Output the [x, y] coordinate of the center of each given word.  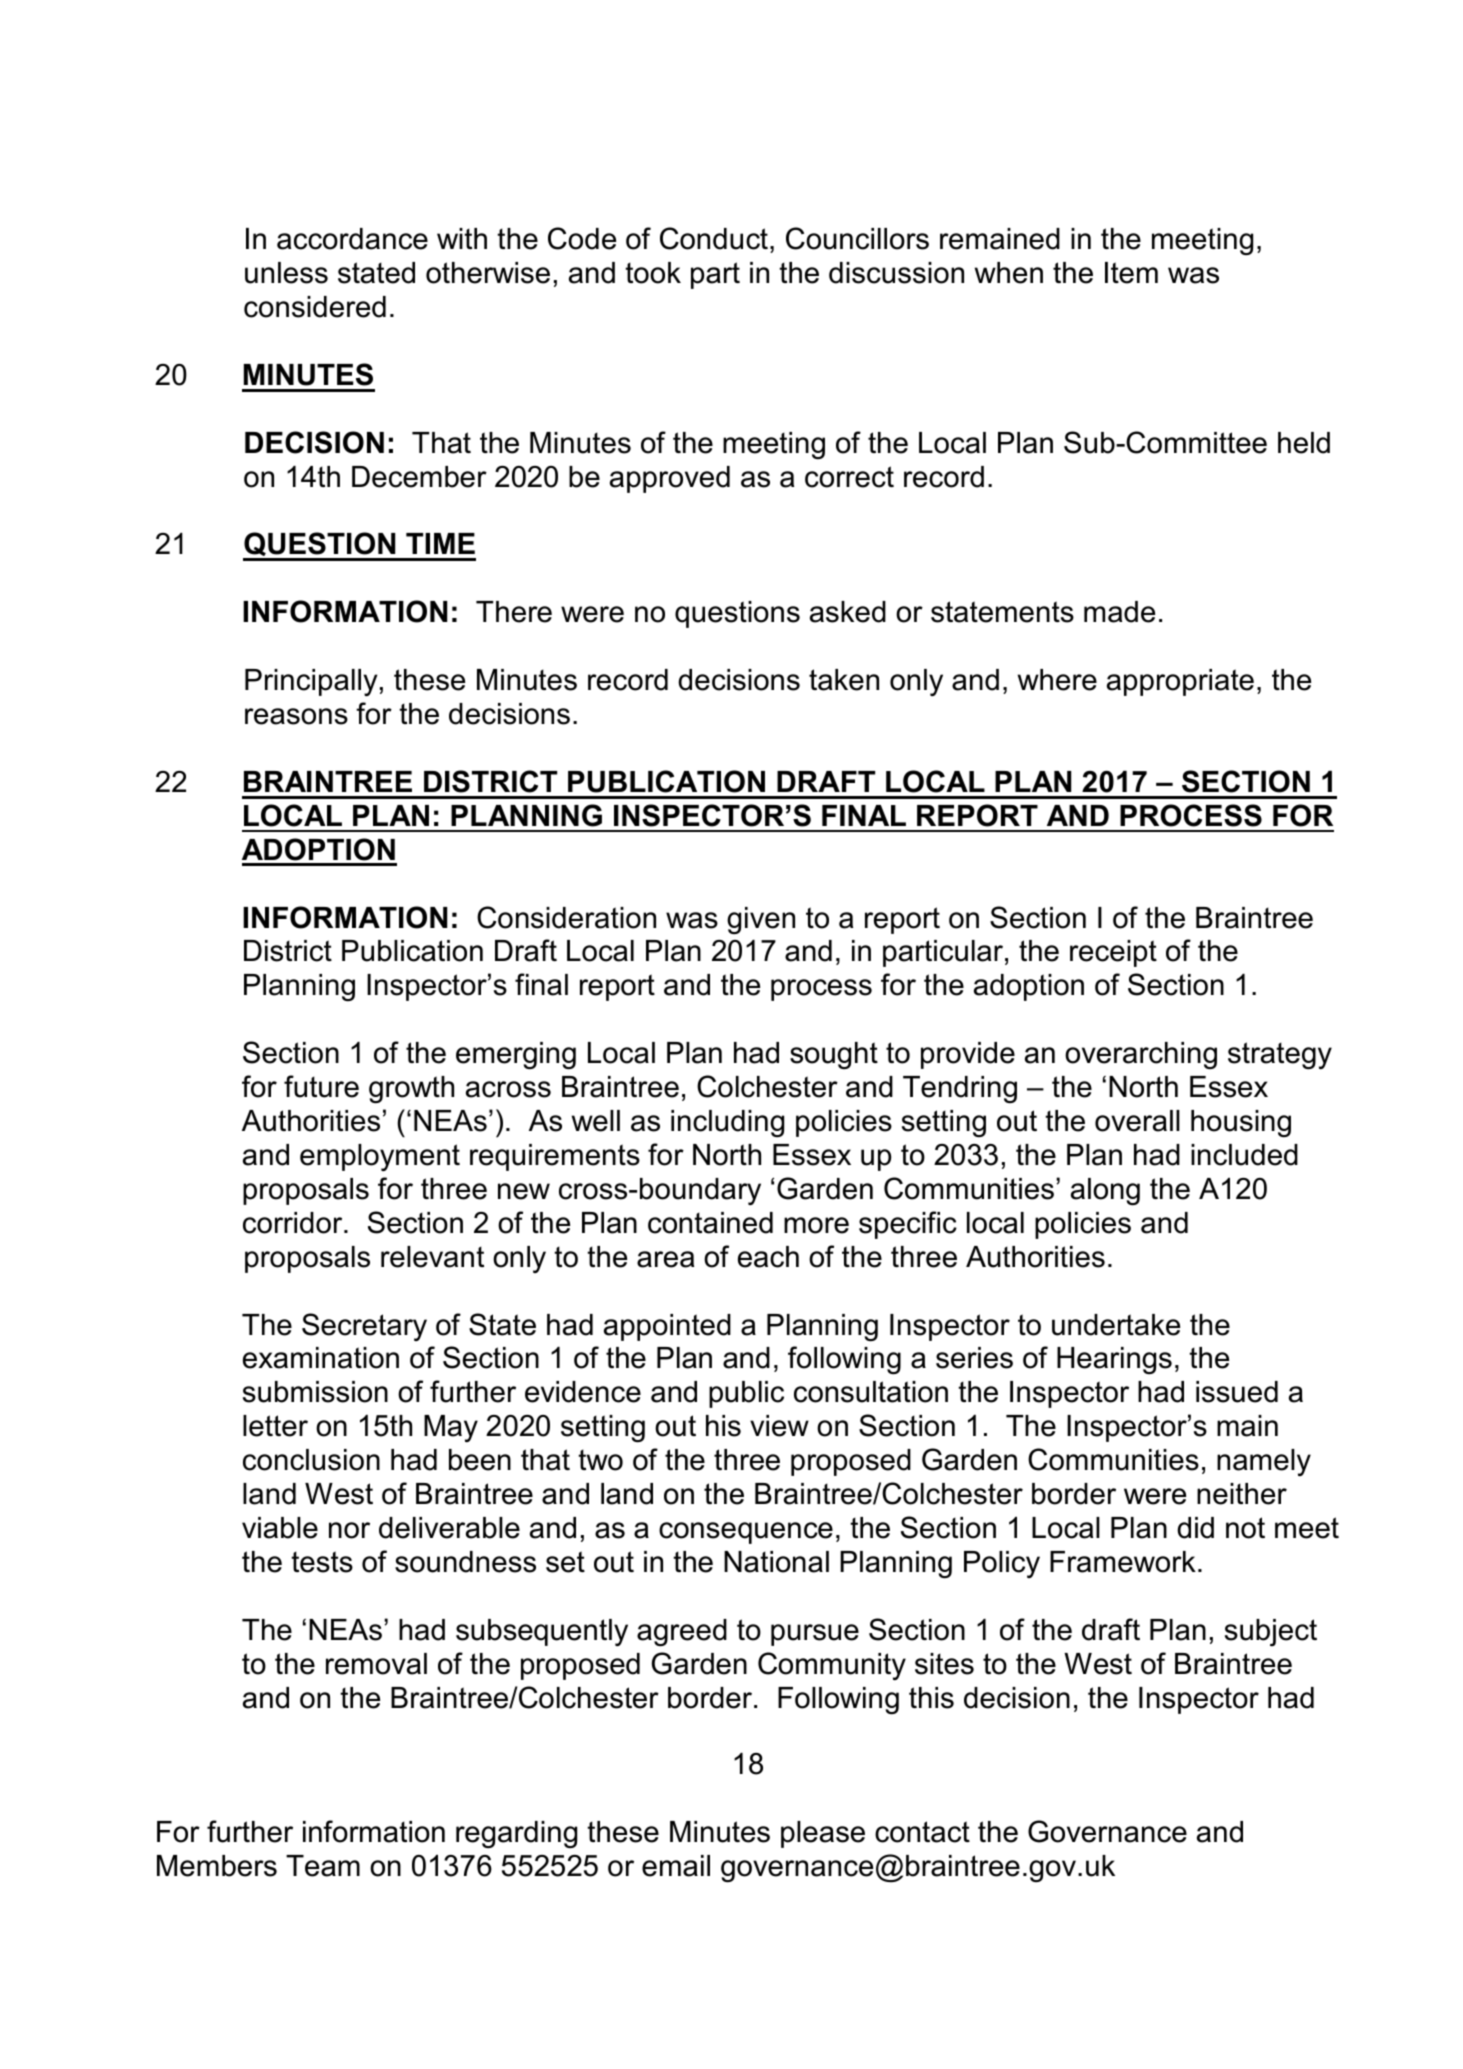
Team [323, 1866]
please [823, 1834]
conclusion [311, 1460]
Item [1131, 273]
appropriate [1180, 682]
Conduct [714, 238]
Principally [311, 682]
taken [844, 680]
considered [315, 307]
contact [922, 1832]
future [321, 1086]
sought [834, 1055]
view [779, 1426]
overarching [1141, 1056]
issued [1237, 1392]
